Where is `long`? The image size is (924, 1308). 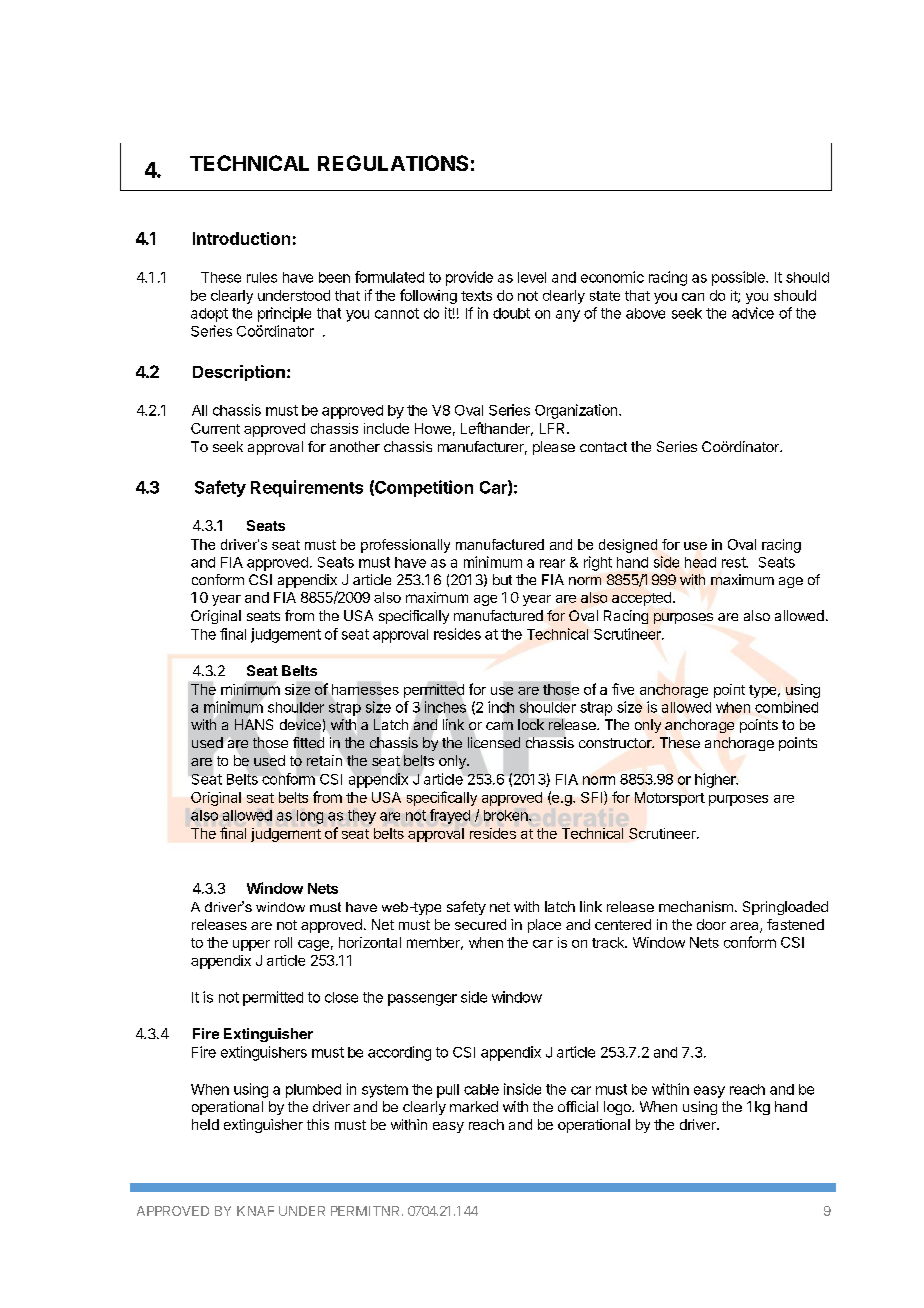
long is located at coordinates (310, 817).
